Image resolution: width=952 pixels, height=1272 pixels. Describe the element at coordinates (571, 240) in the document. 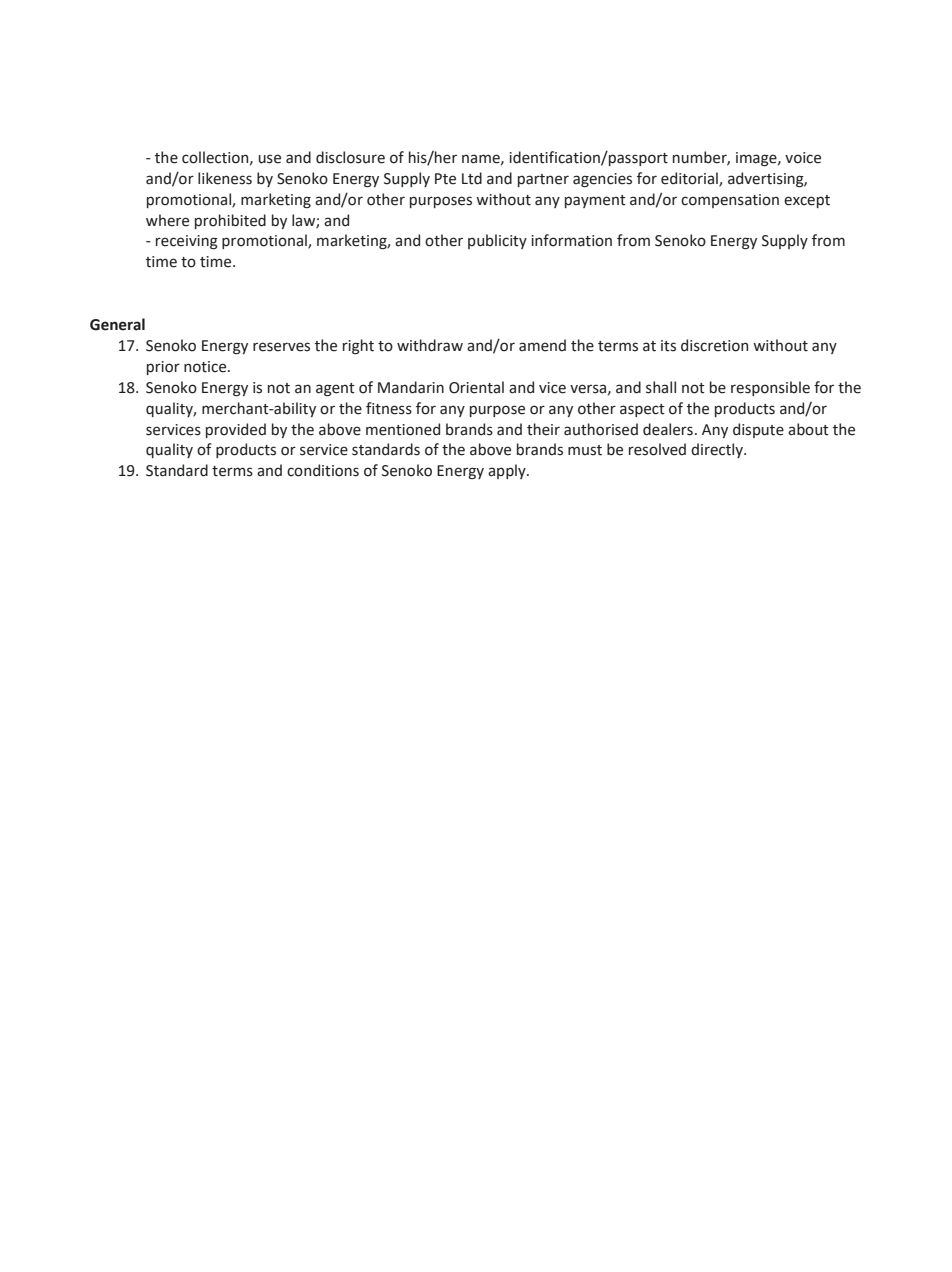

I see `information` at that location.
